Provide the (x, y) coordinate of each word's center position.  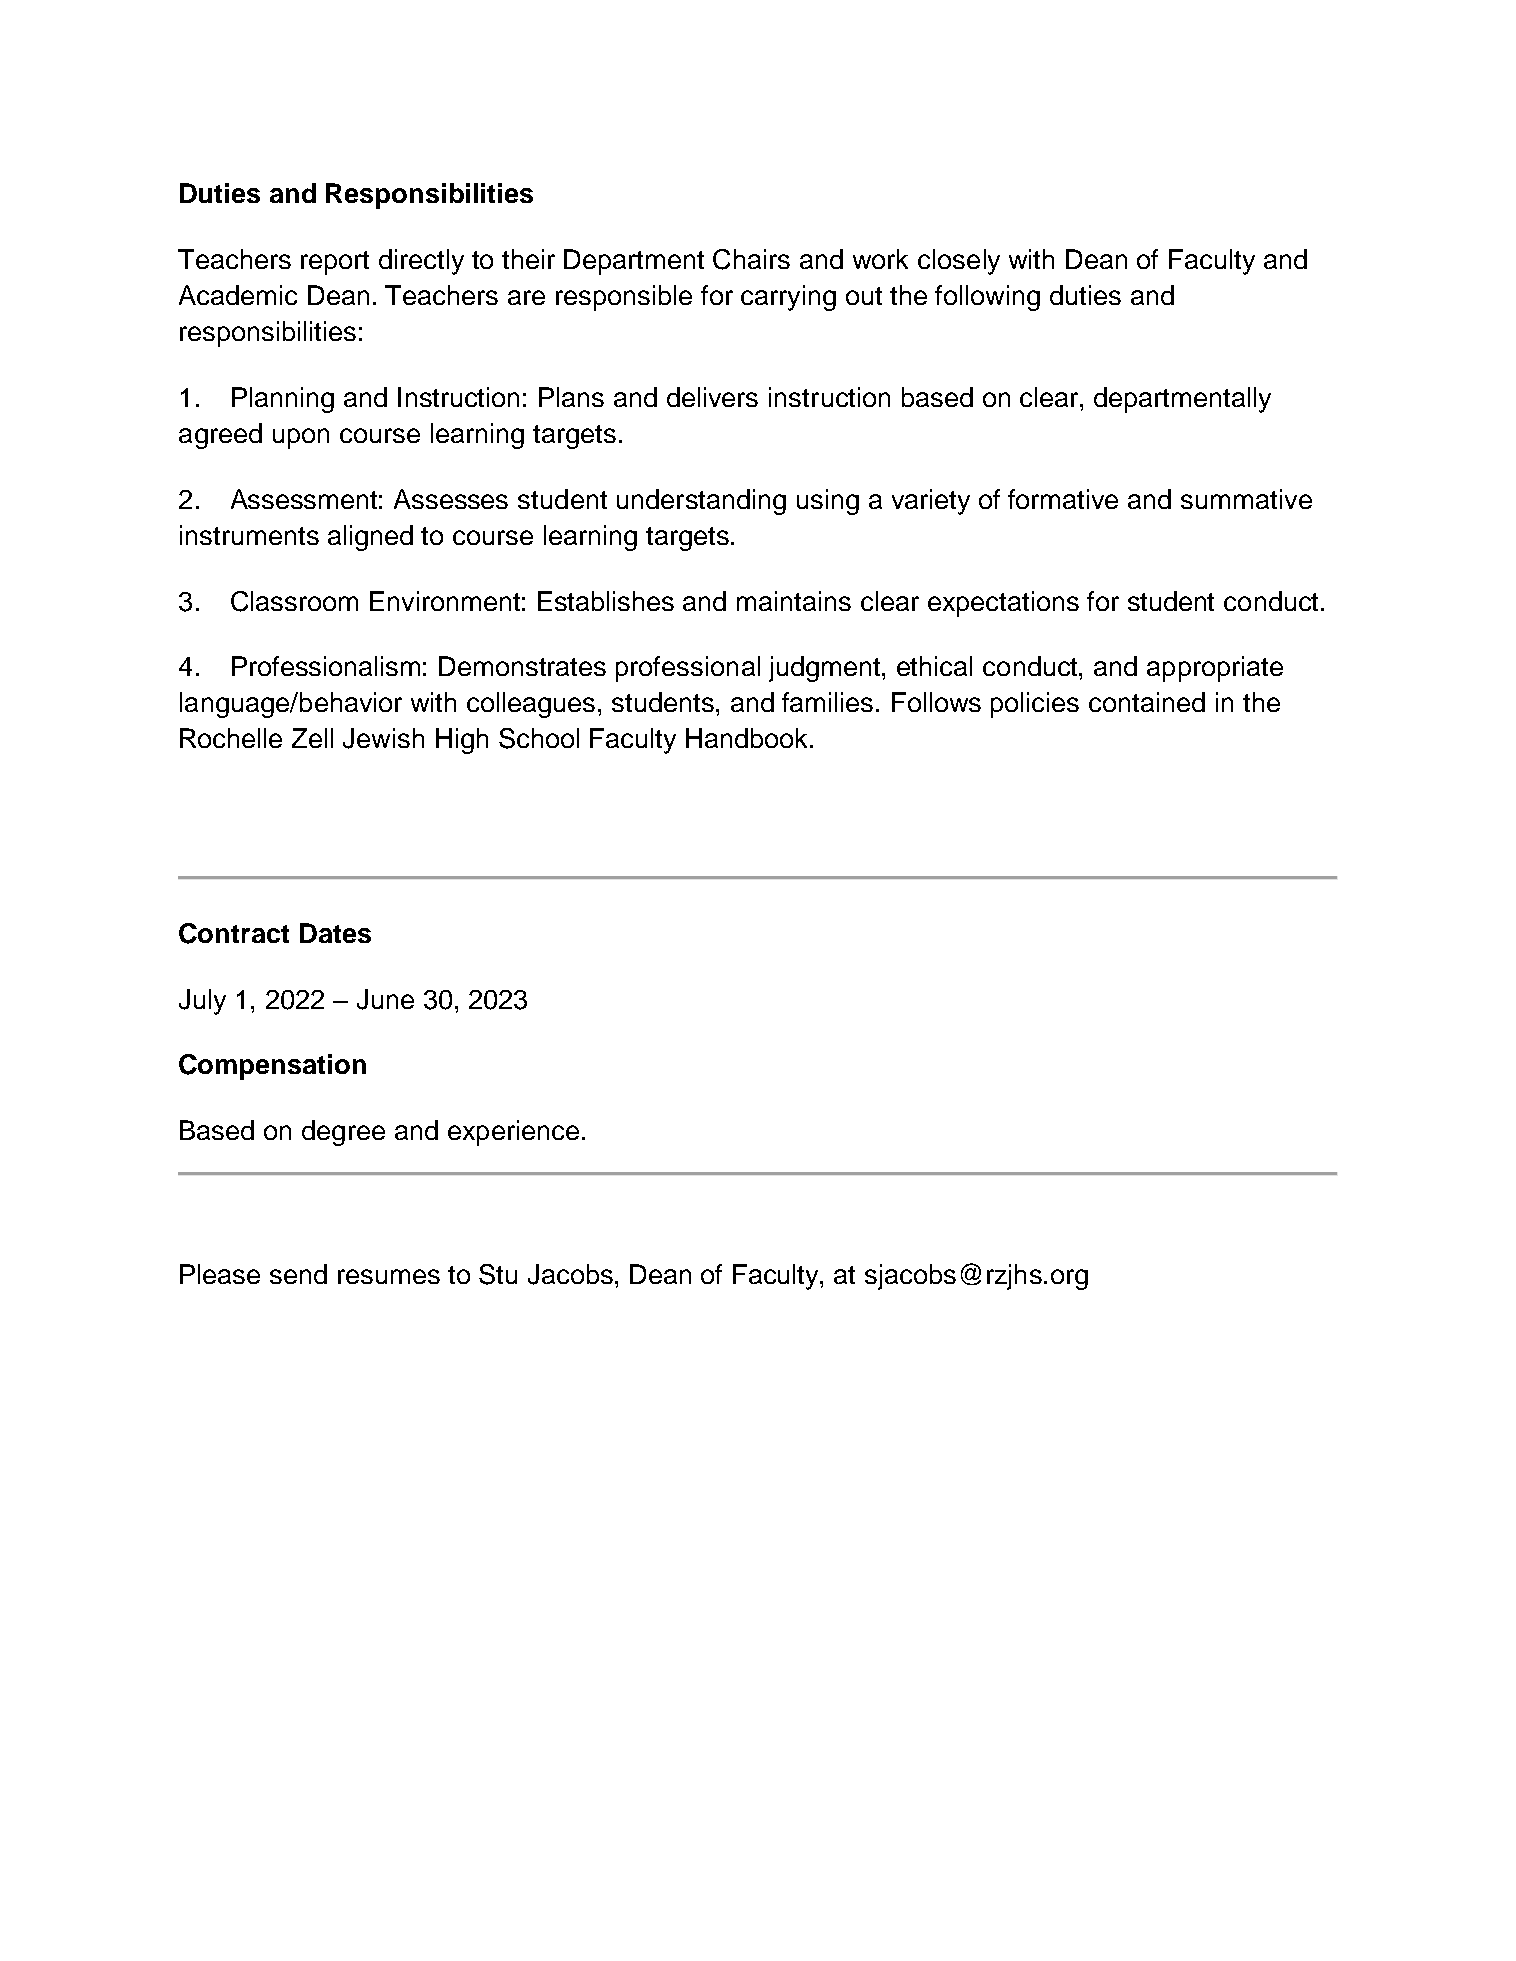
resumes (389, 1276)
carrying (788, 298)
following (987, 298)
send (298, 1274)
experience (513, 1133)
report (335, 263)
